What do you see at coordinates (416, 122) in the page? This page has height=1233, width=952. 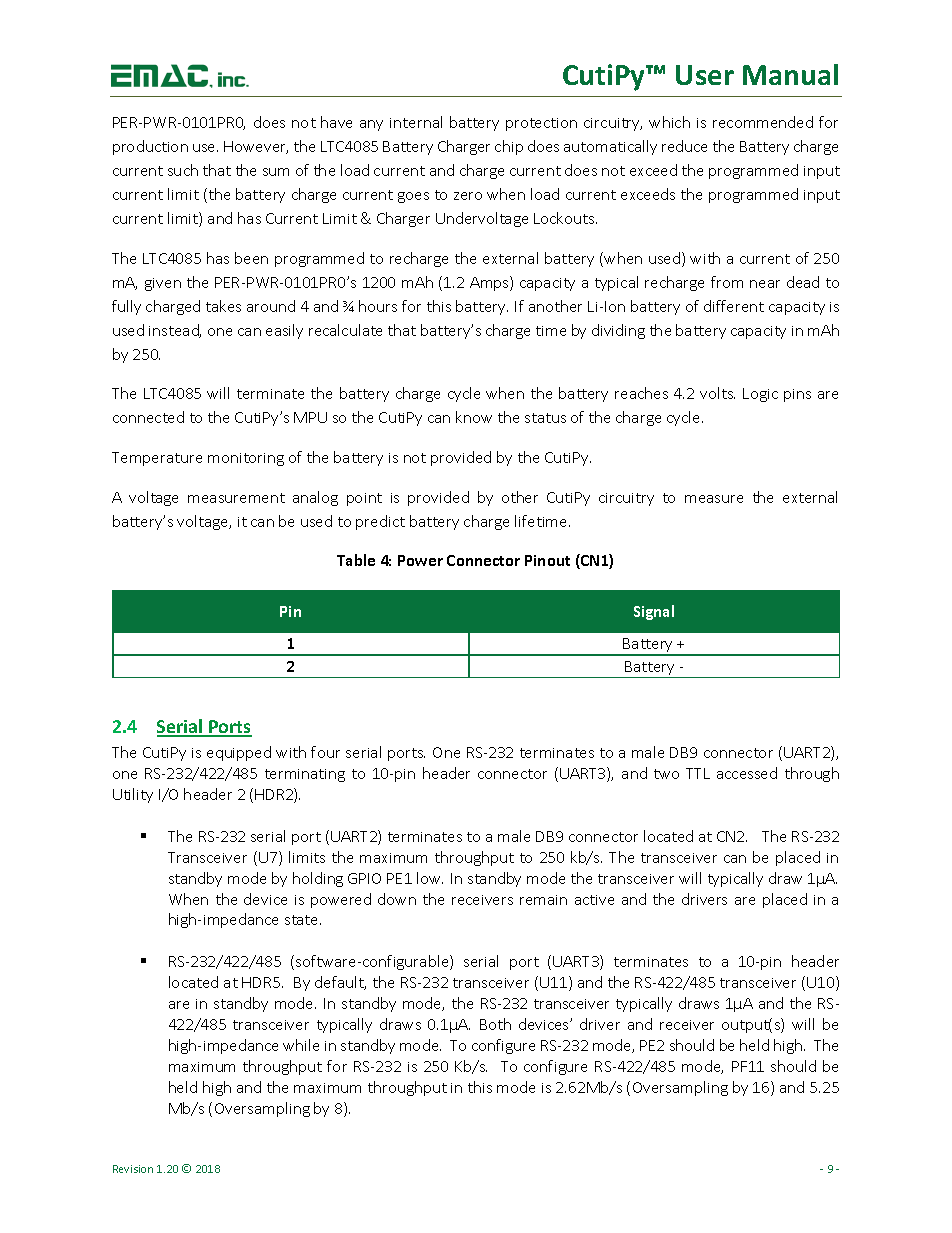 I see `internal` at bounding box center [416, 122].
